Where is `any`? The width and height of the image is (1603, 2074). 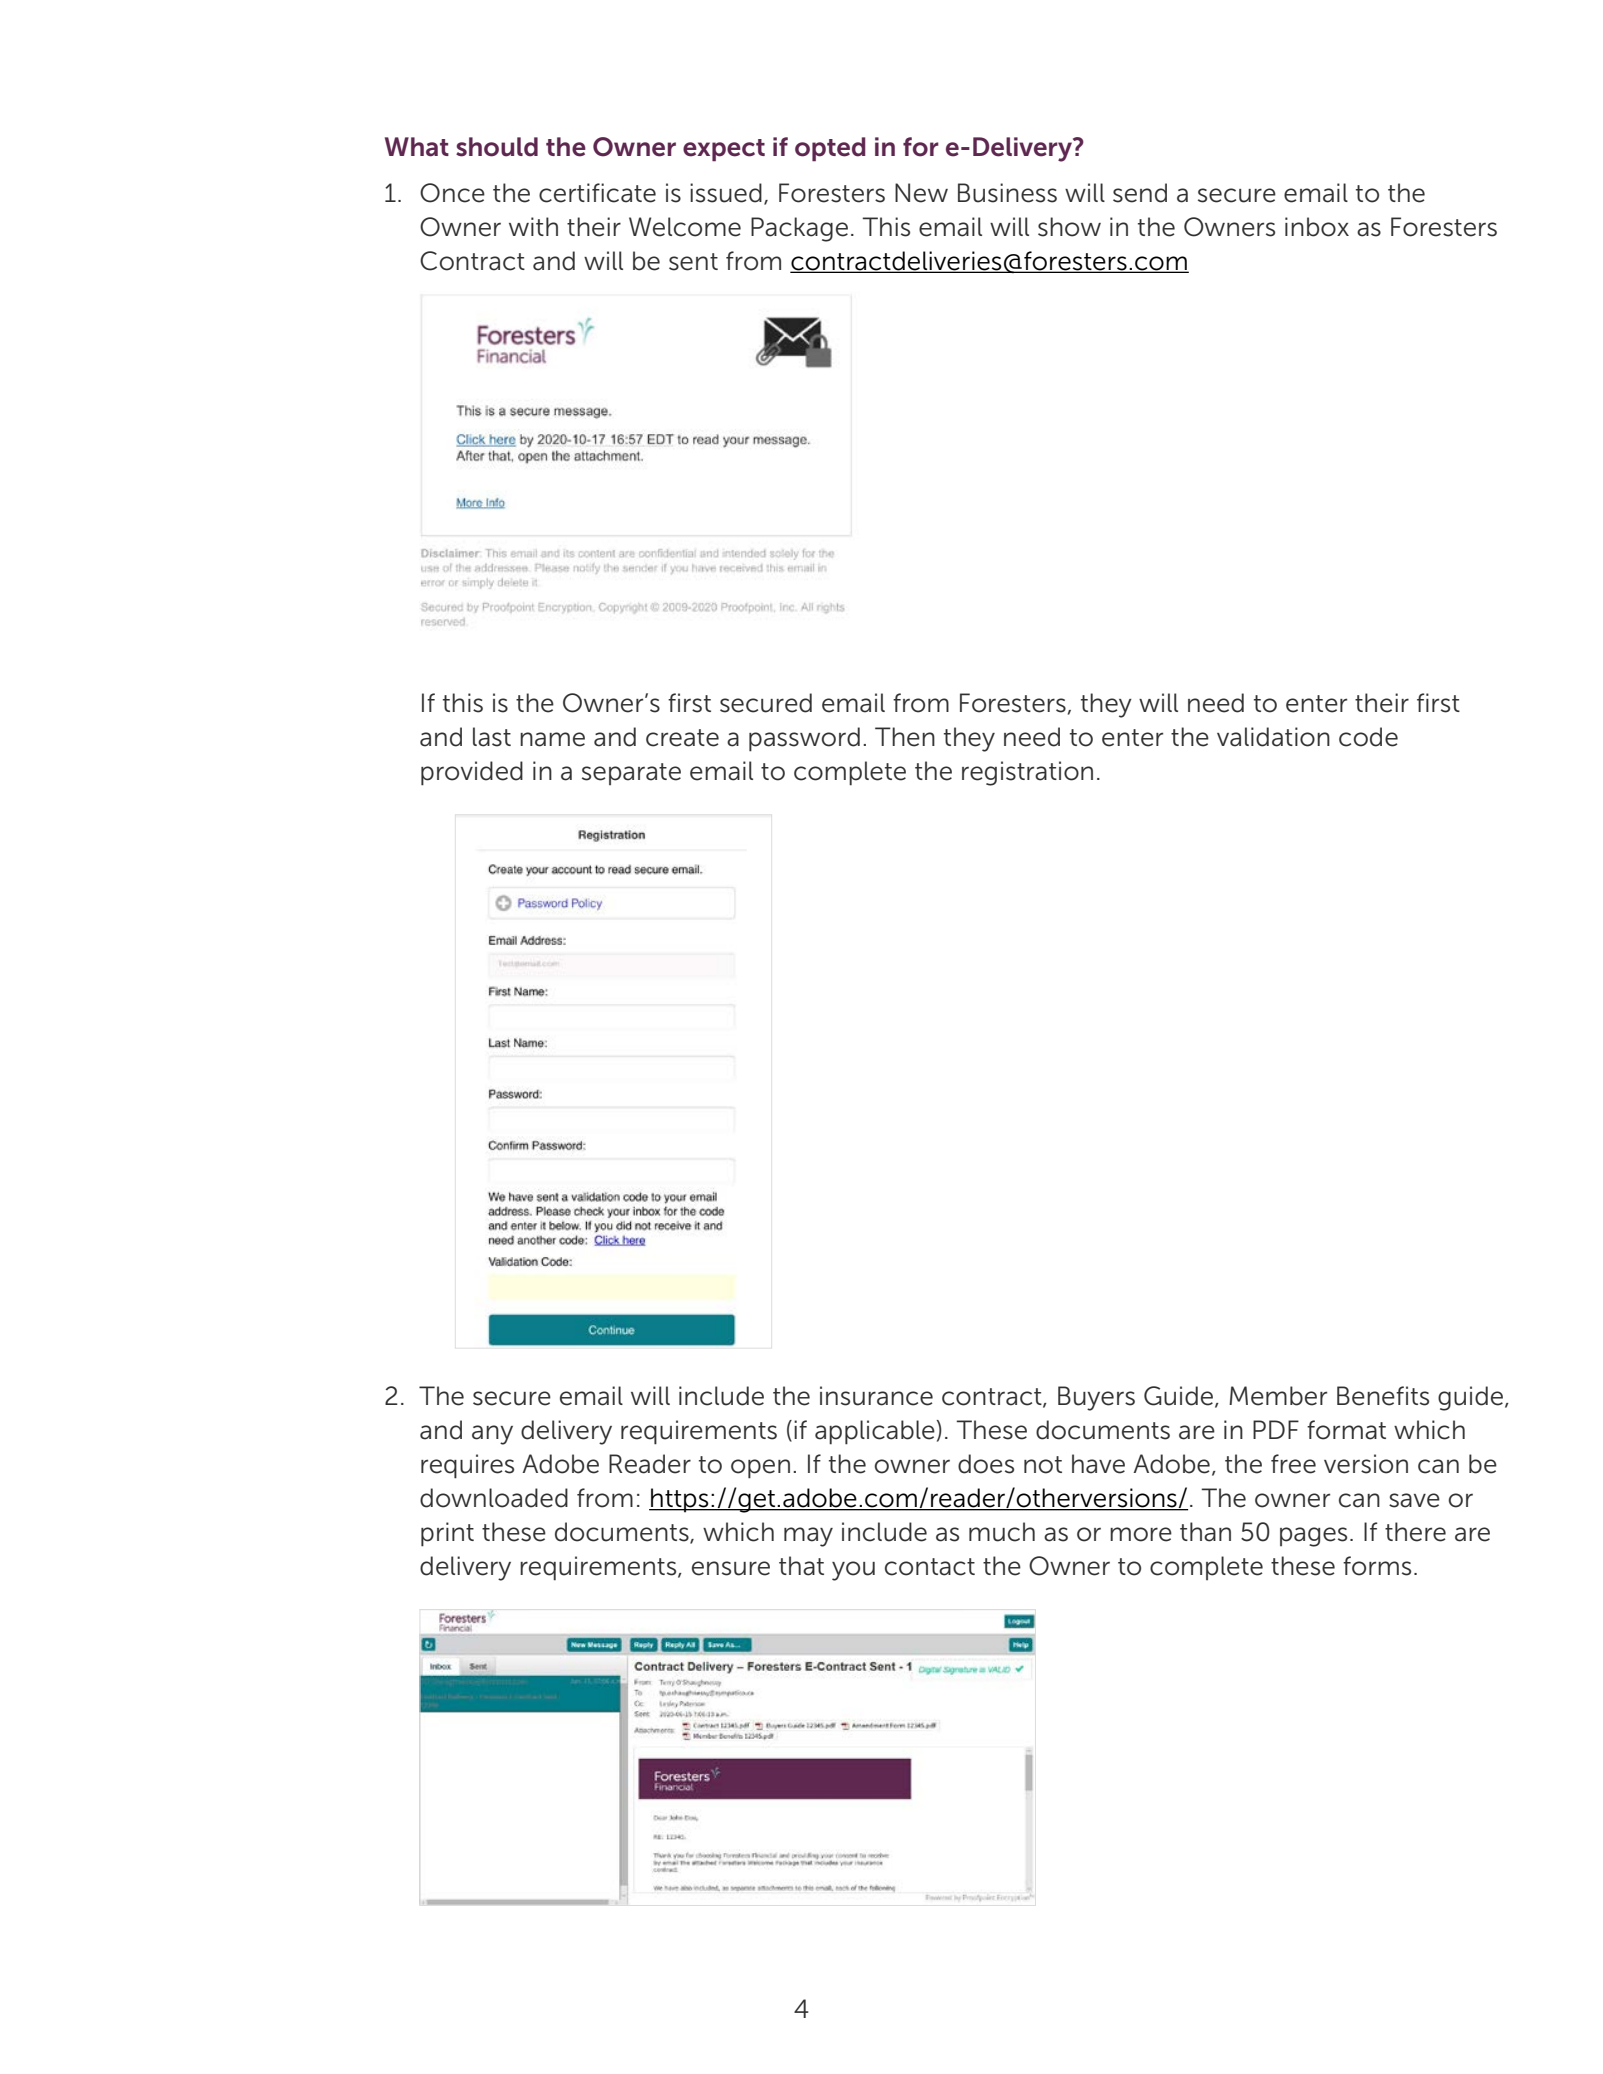 any is located at coordinates (492, 1435).
